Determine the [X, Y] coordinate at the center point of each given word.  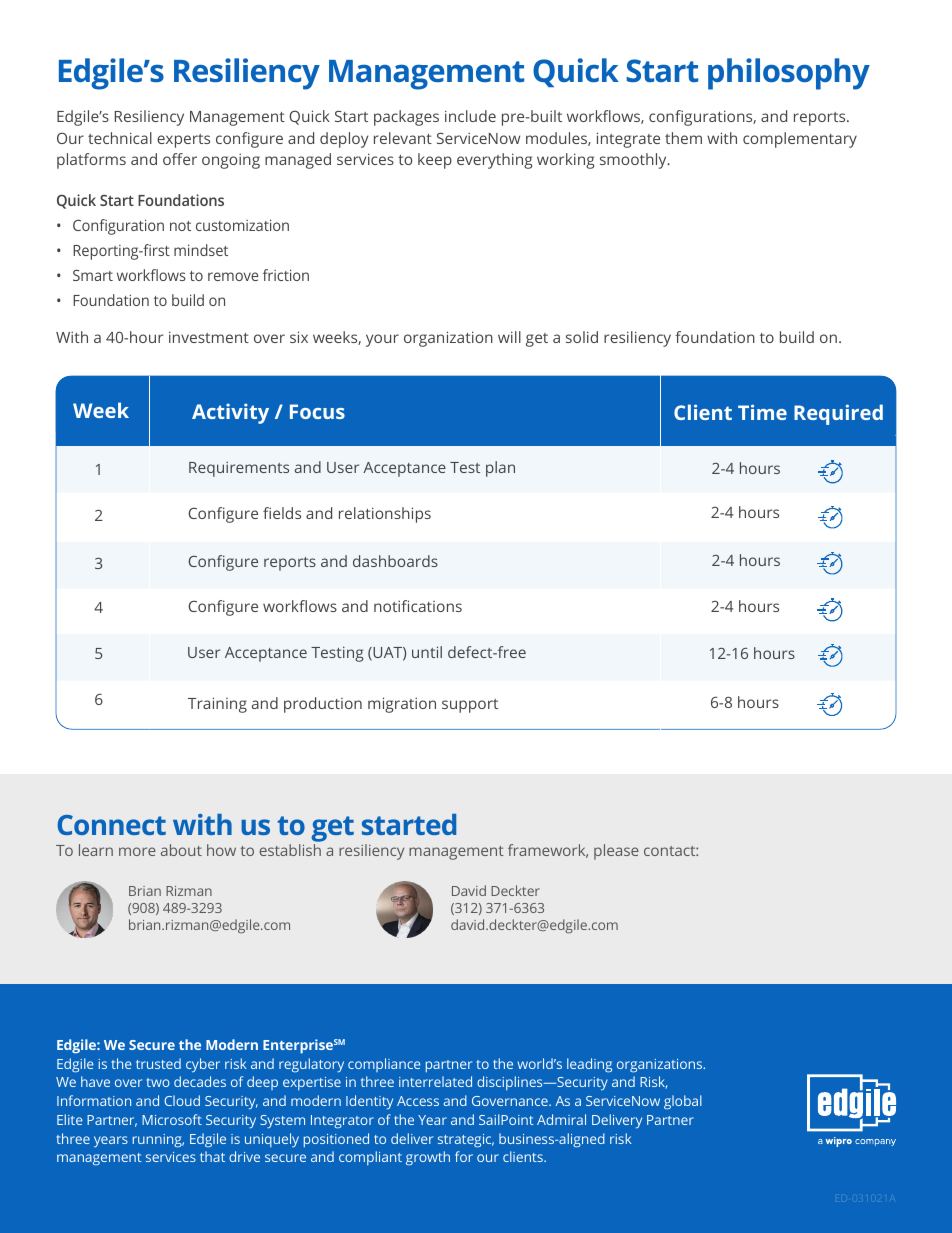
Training [217, 705]
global [683, 1102]
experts [183, 141]
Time [762, 412]
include [470, 116]
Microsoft [172, 1119]
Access [418, 1101]
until [427, 652]
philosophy [789, 74]
